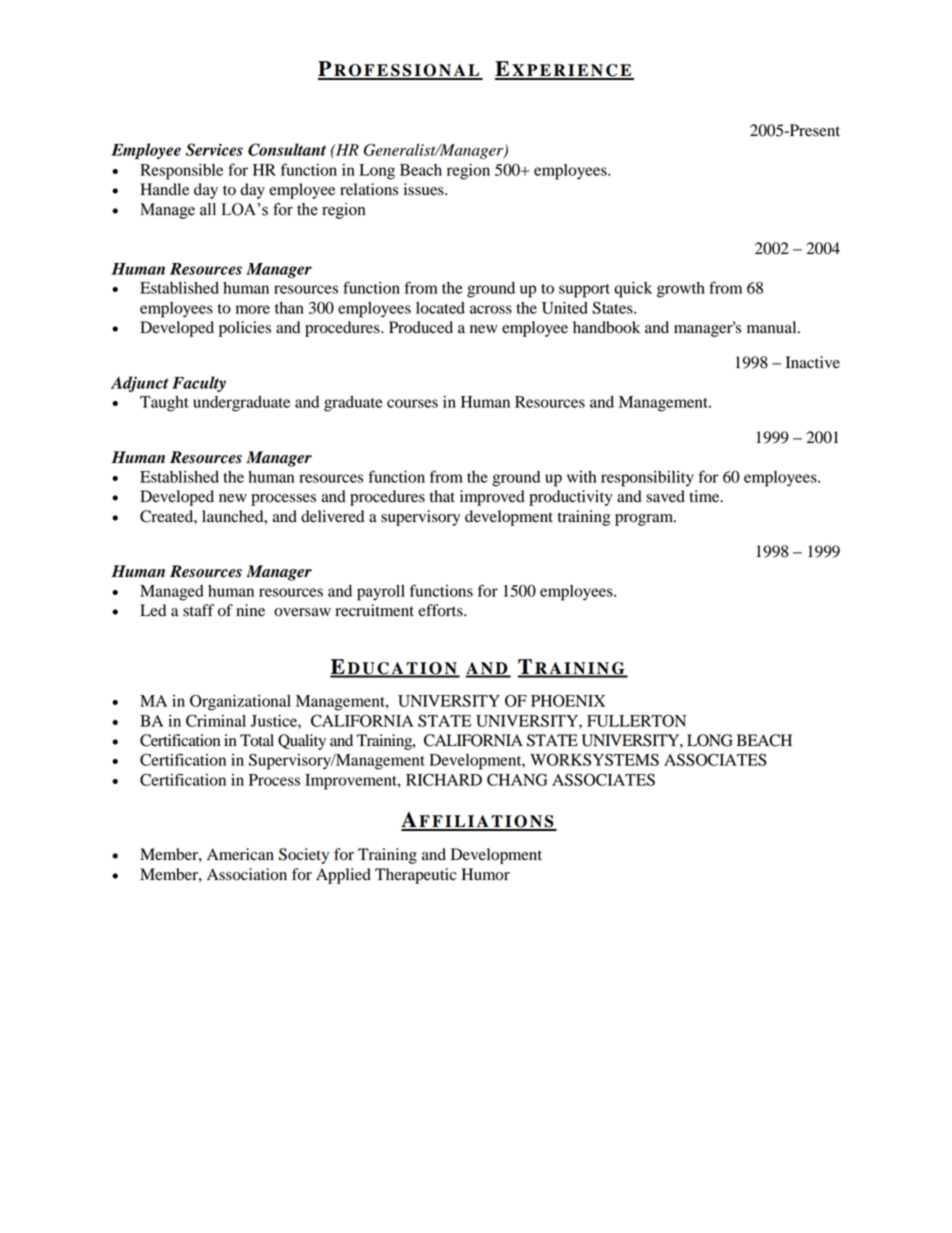 The image size is (952, 1233). What do you see at coordinates (491, 309) in the page?
I see `across` at bounding box center [491, 309].
